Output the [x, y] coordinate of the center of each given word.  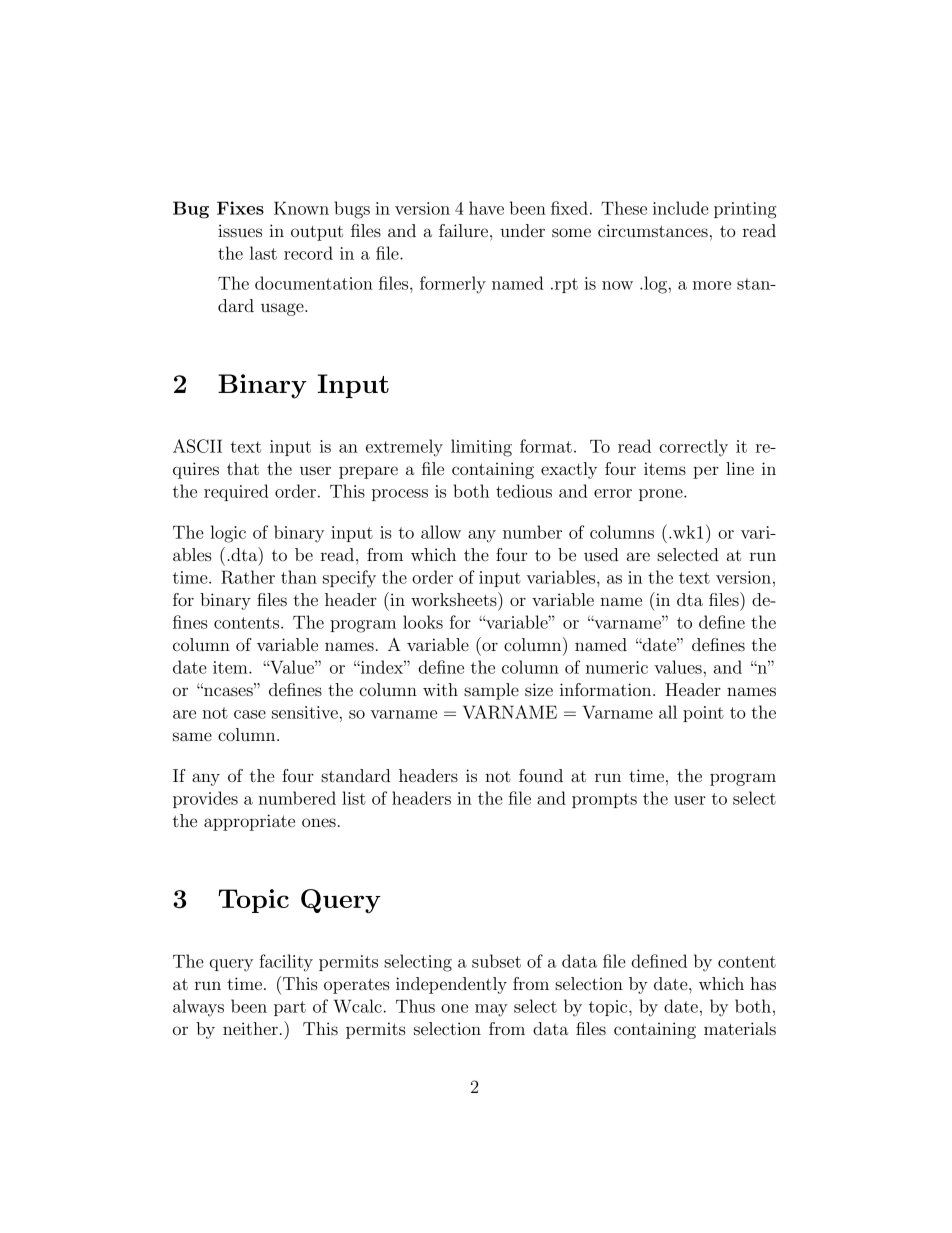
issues [240, 230]
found [541, 775]
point [703, 714]
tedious [524, 491]
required [236, 492]
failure [463, 230]
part [290, 1008]
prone [662, 495]
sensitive [305, 712]
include [681, 208]
